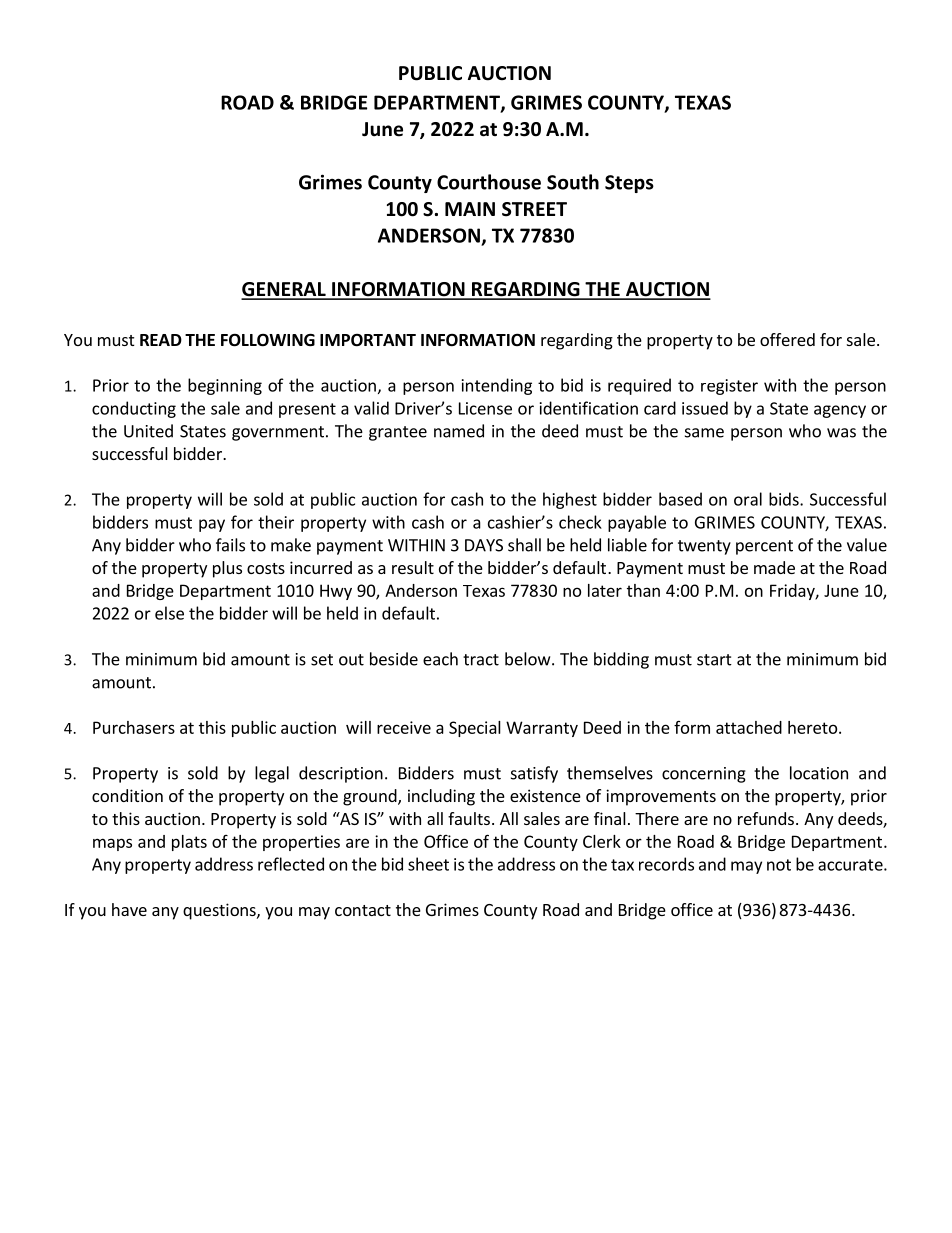  What do you see at coordinates (284, 290) in the image?
I see `GENERAL` at bounding box center [284, 290].
